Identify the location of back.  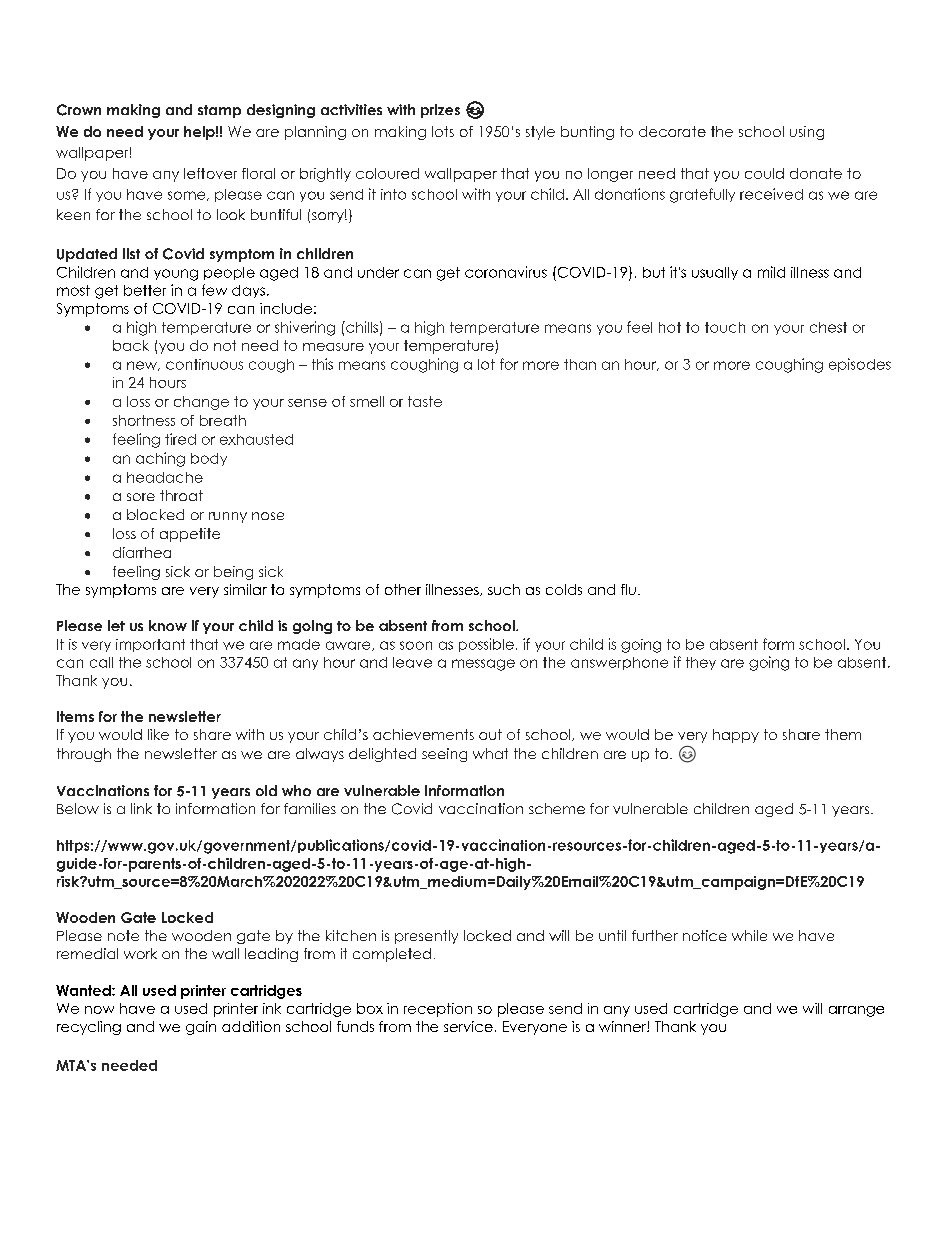
(131, 345).
